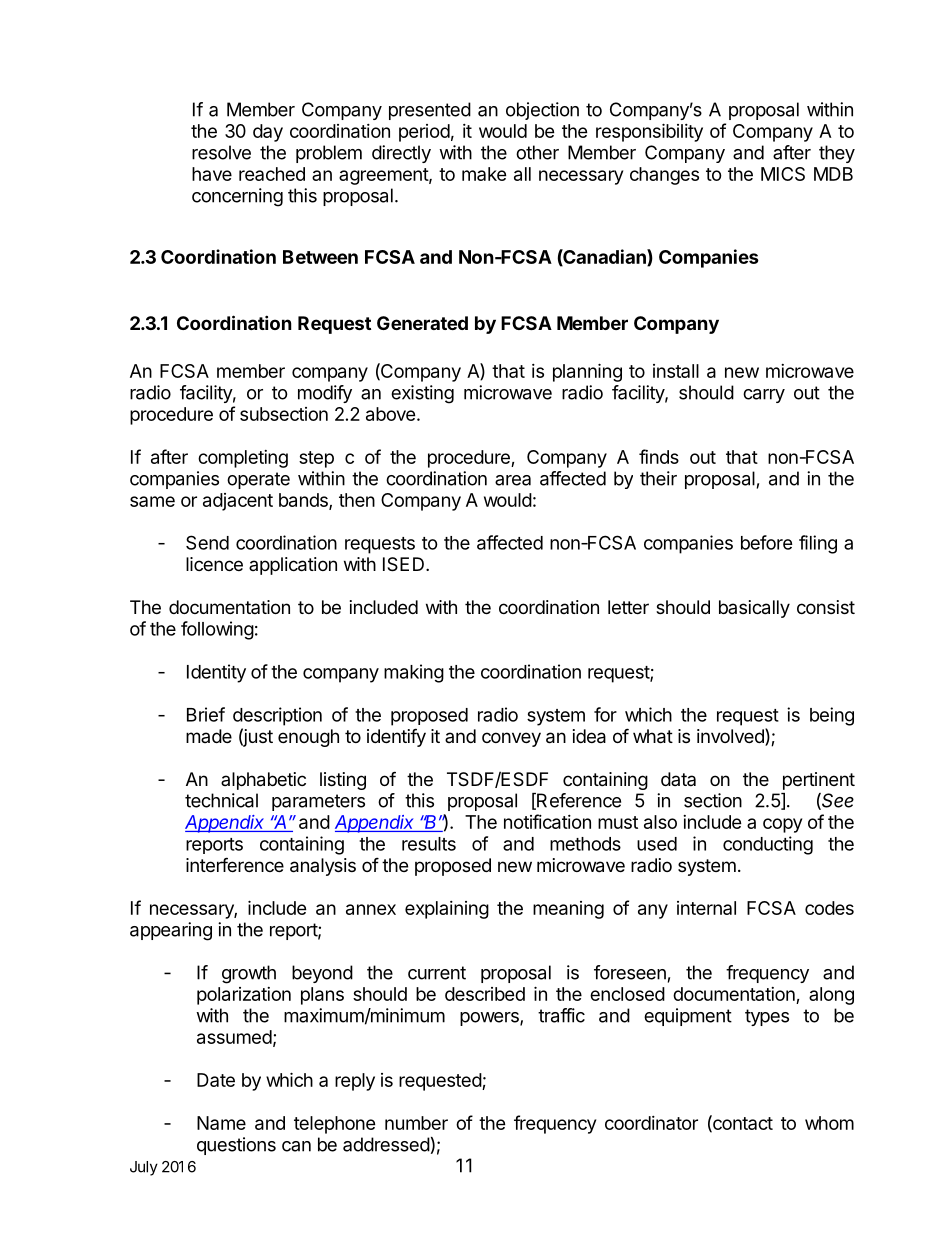 The image size is (952, 1233). I want to click on make, so click(484, 174).
